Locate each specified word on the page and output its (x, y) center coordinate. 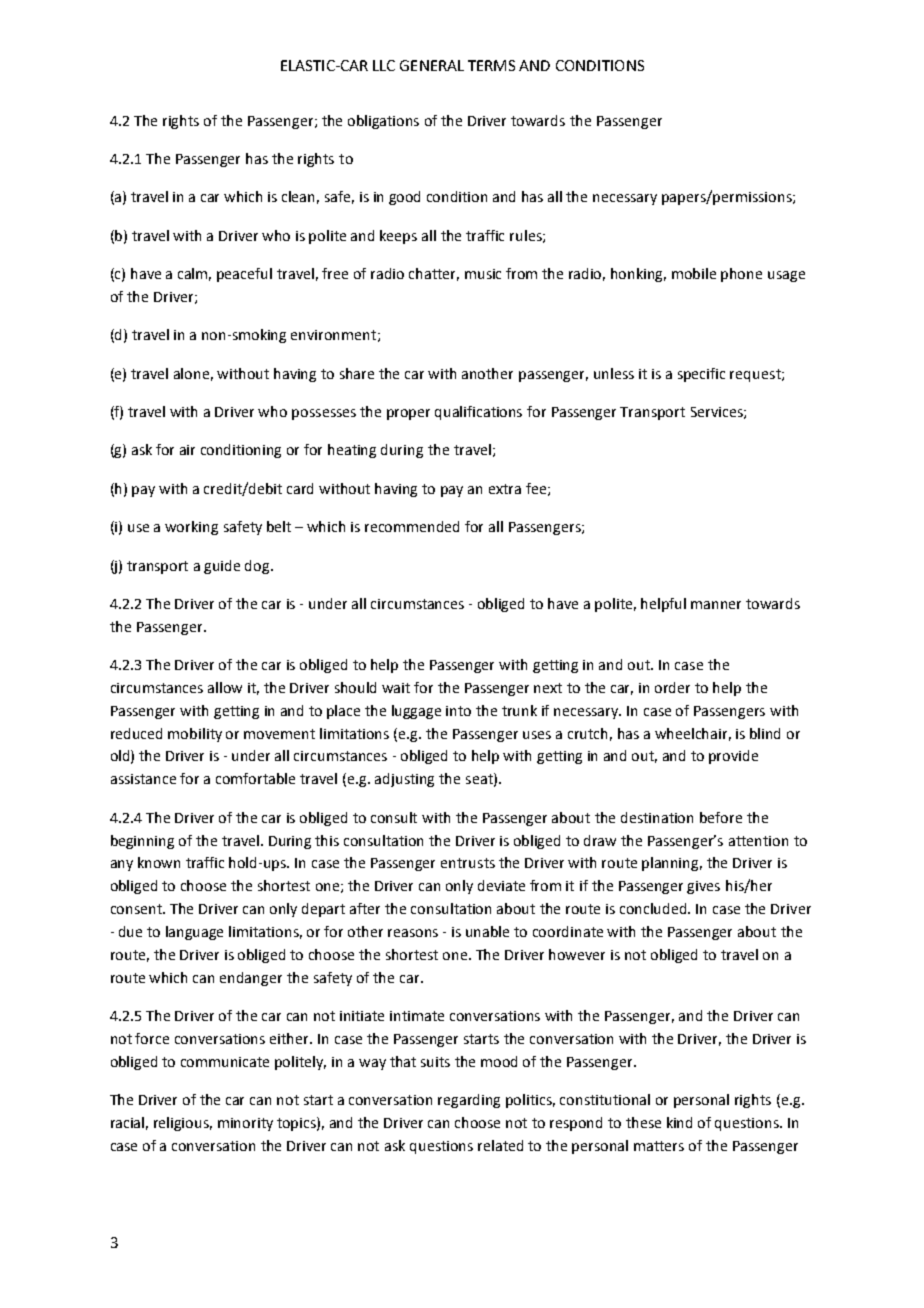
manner (716, 605)
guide (222, 567)
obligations (383, 122)
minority (245, 1124)
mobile (694, 273)
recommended (412, 526)
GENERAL (432, 65)
